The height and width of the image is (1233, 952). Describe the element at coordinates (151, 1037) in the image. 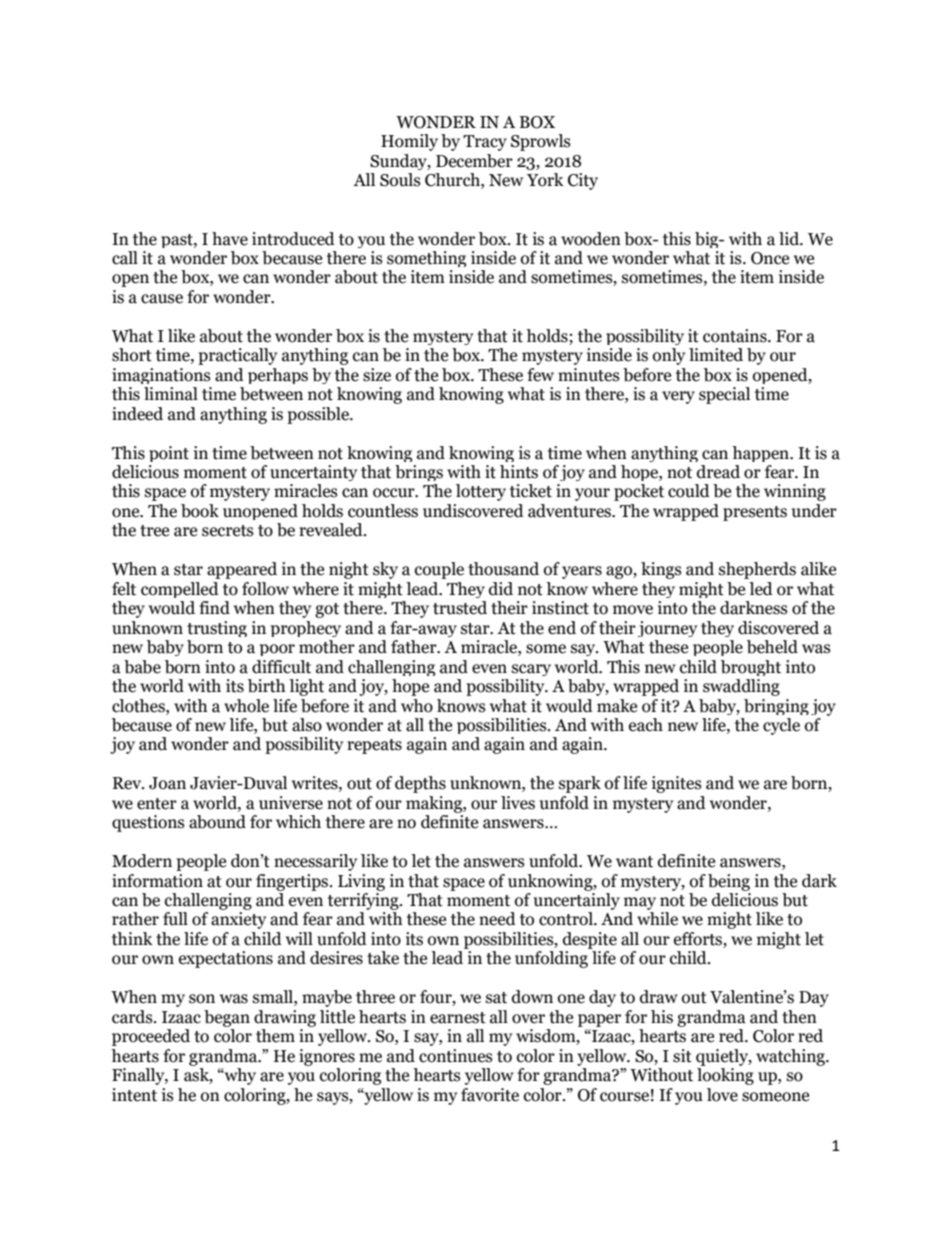

I see `proceeded` at that location.
